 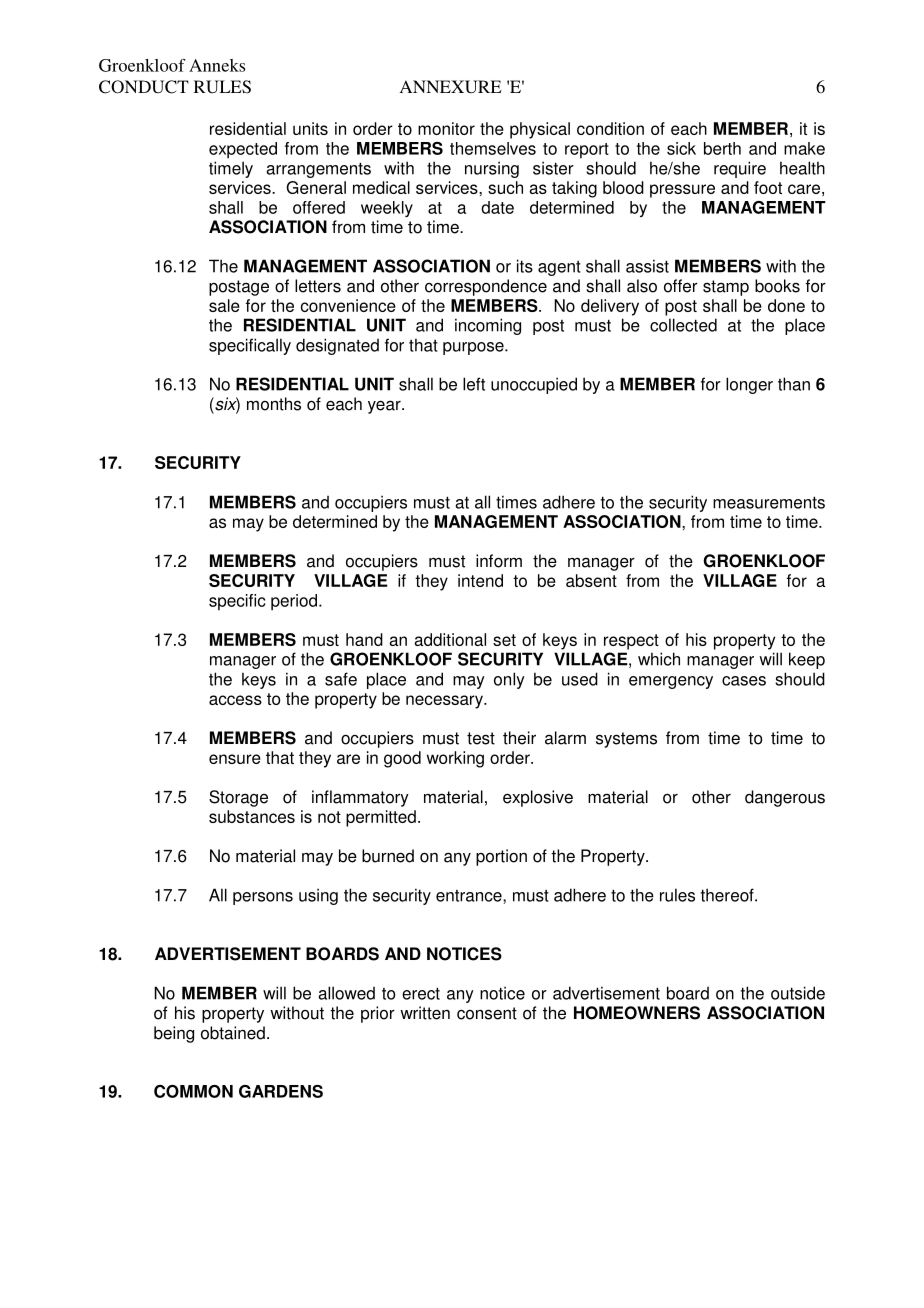 What do you see at coordinates (659, 659) in the image?
I see `which` at bounding box center [659, 659].
